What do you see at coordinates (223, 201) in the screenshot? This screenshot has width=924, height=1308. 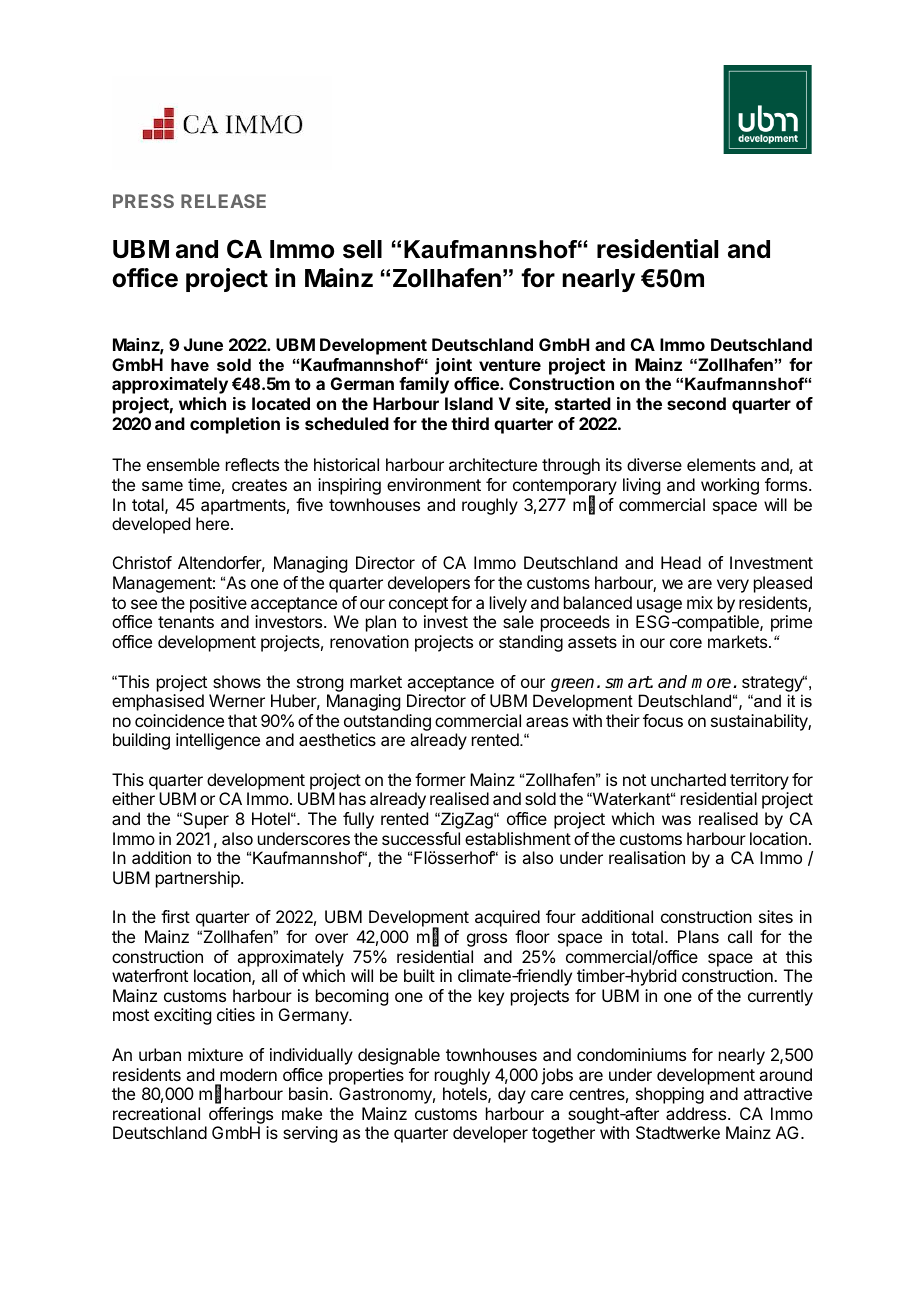 I see `RELEASE` at bounding box center [223, 201].
